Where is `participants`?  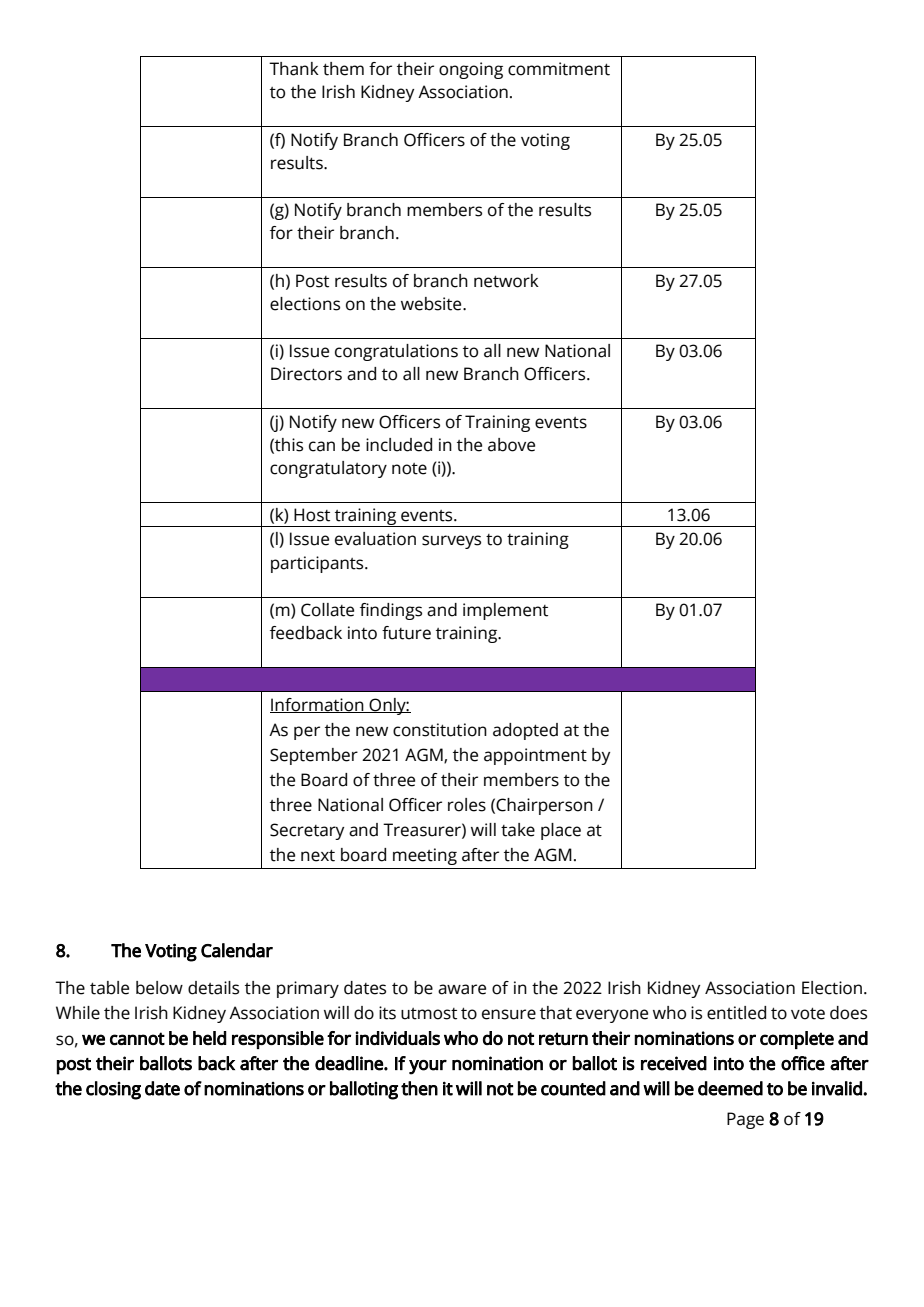 participants is located at coordinates (318, 564).
